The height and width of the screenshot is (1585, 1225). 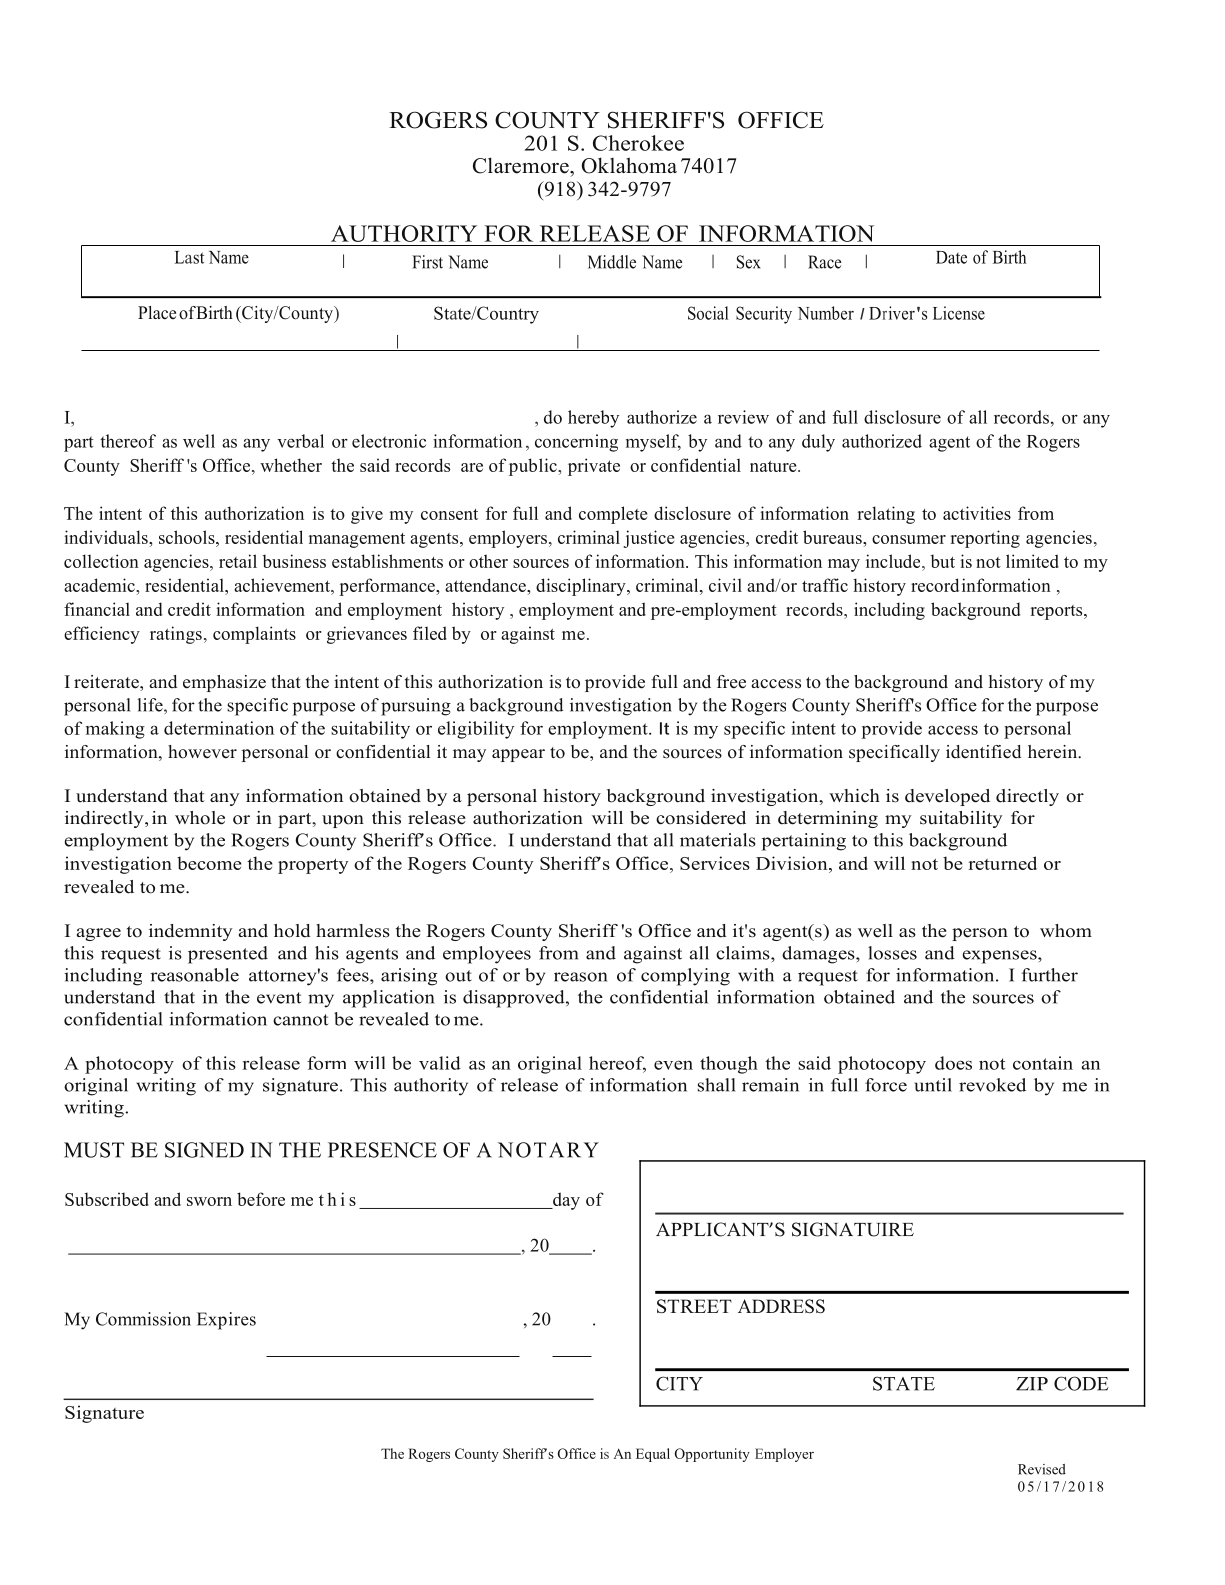 I want to click on retail, so click(x=238, y=561).
